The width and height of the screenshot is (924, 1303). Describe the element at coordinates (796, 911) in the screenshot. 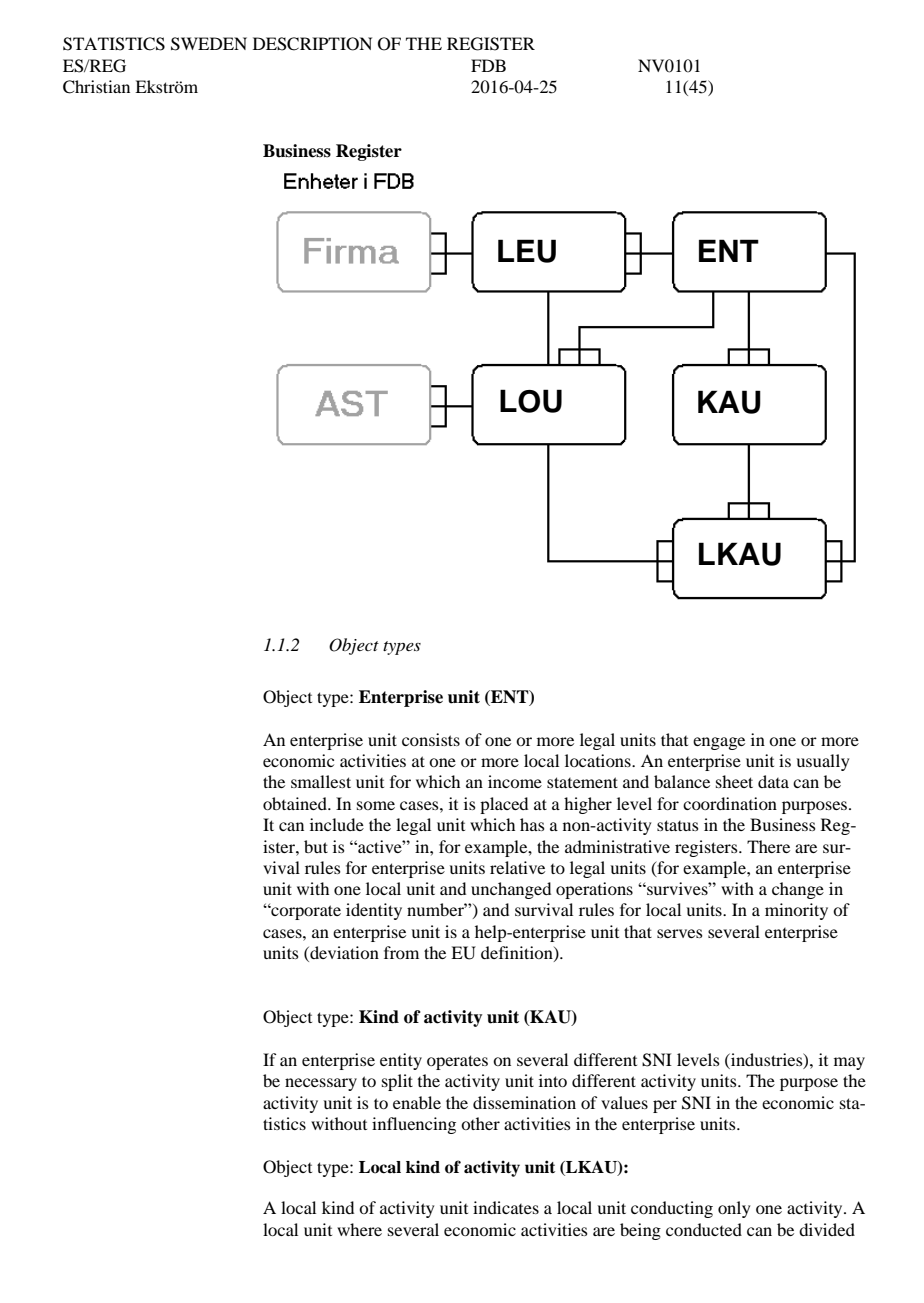

I see `minority` at that location.
